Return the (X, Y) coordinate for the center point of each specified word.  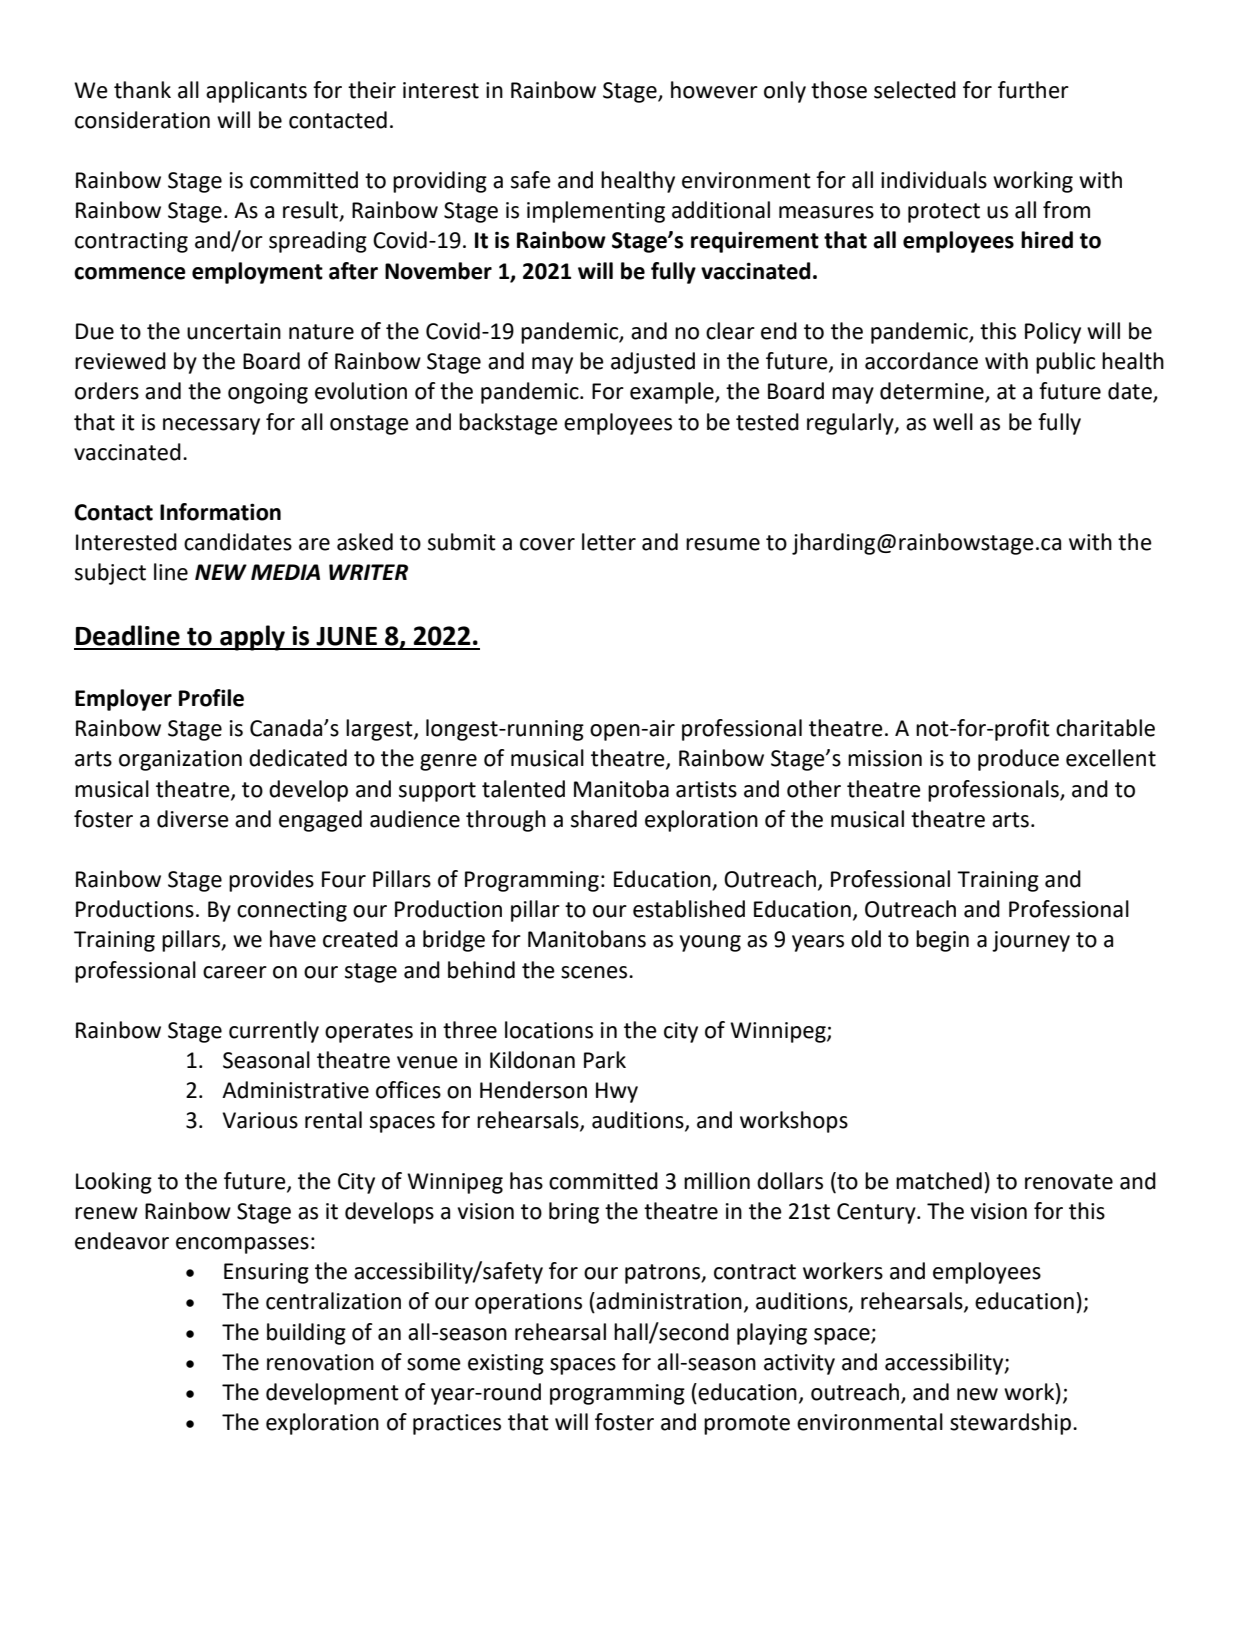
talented (523, 789)
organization (180, 760)
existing (506, 1364)
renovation (320, 1362)
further (1033, 90)
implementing (596, 212)
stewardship (1012, 1424)
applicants (256, 92)
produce (1018, 760)
